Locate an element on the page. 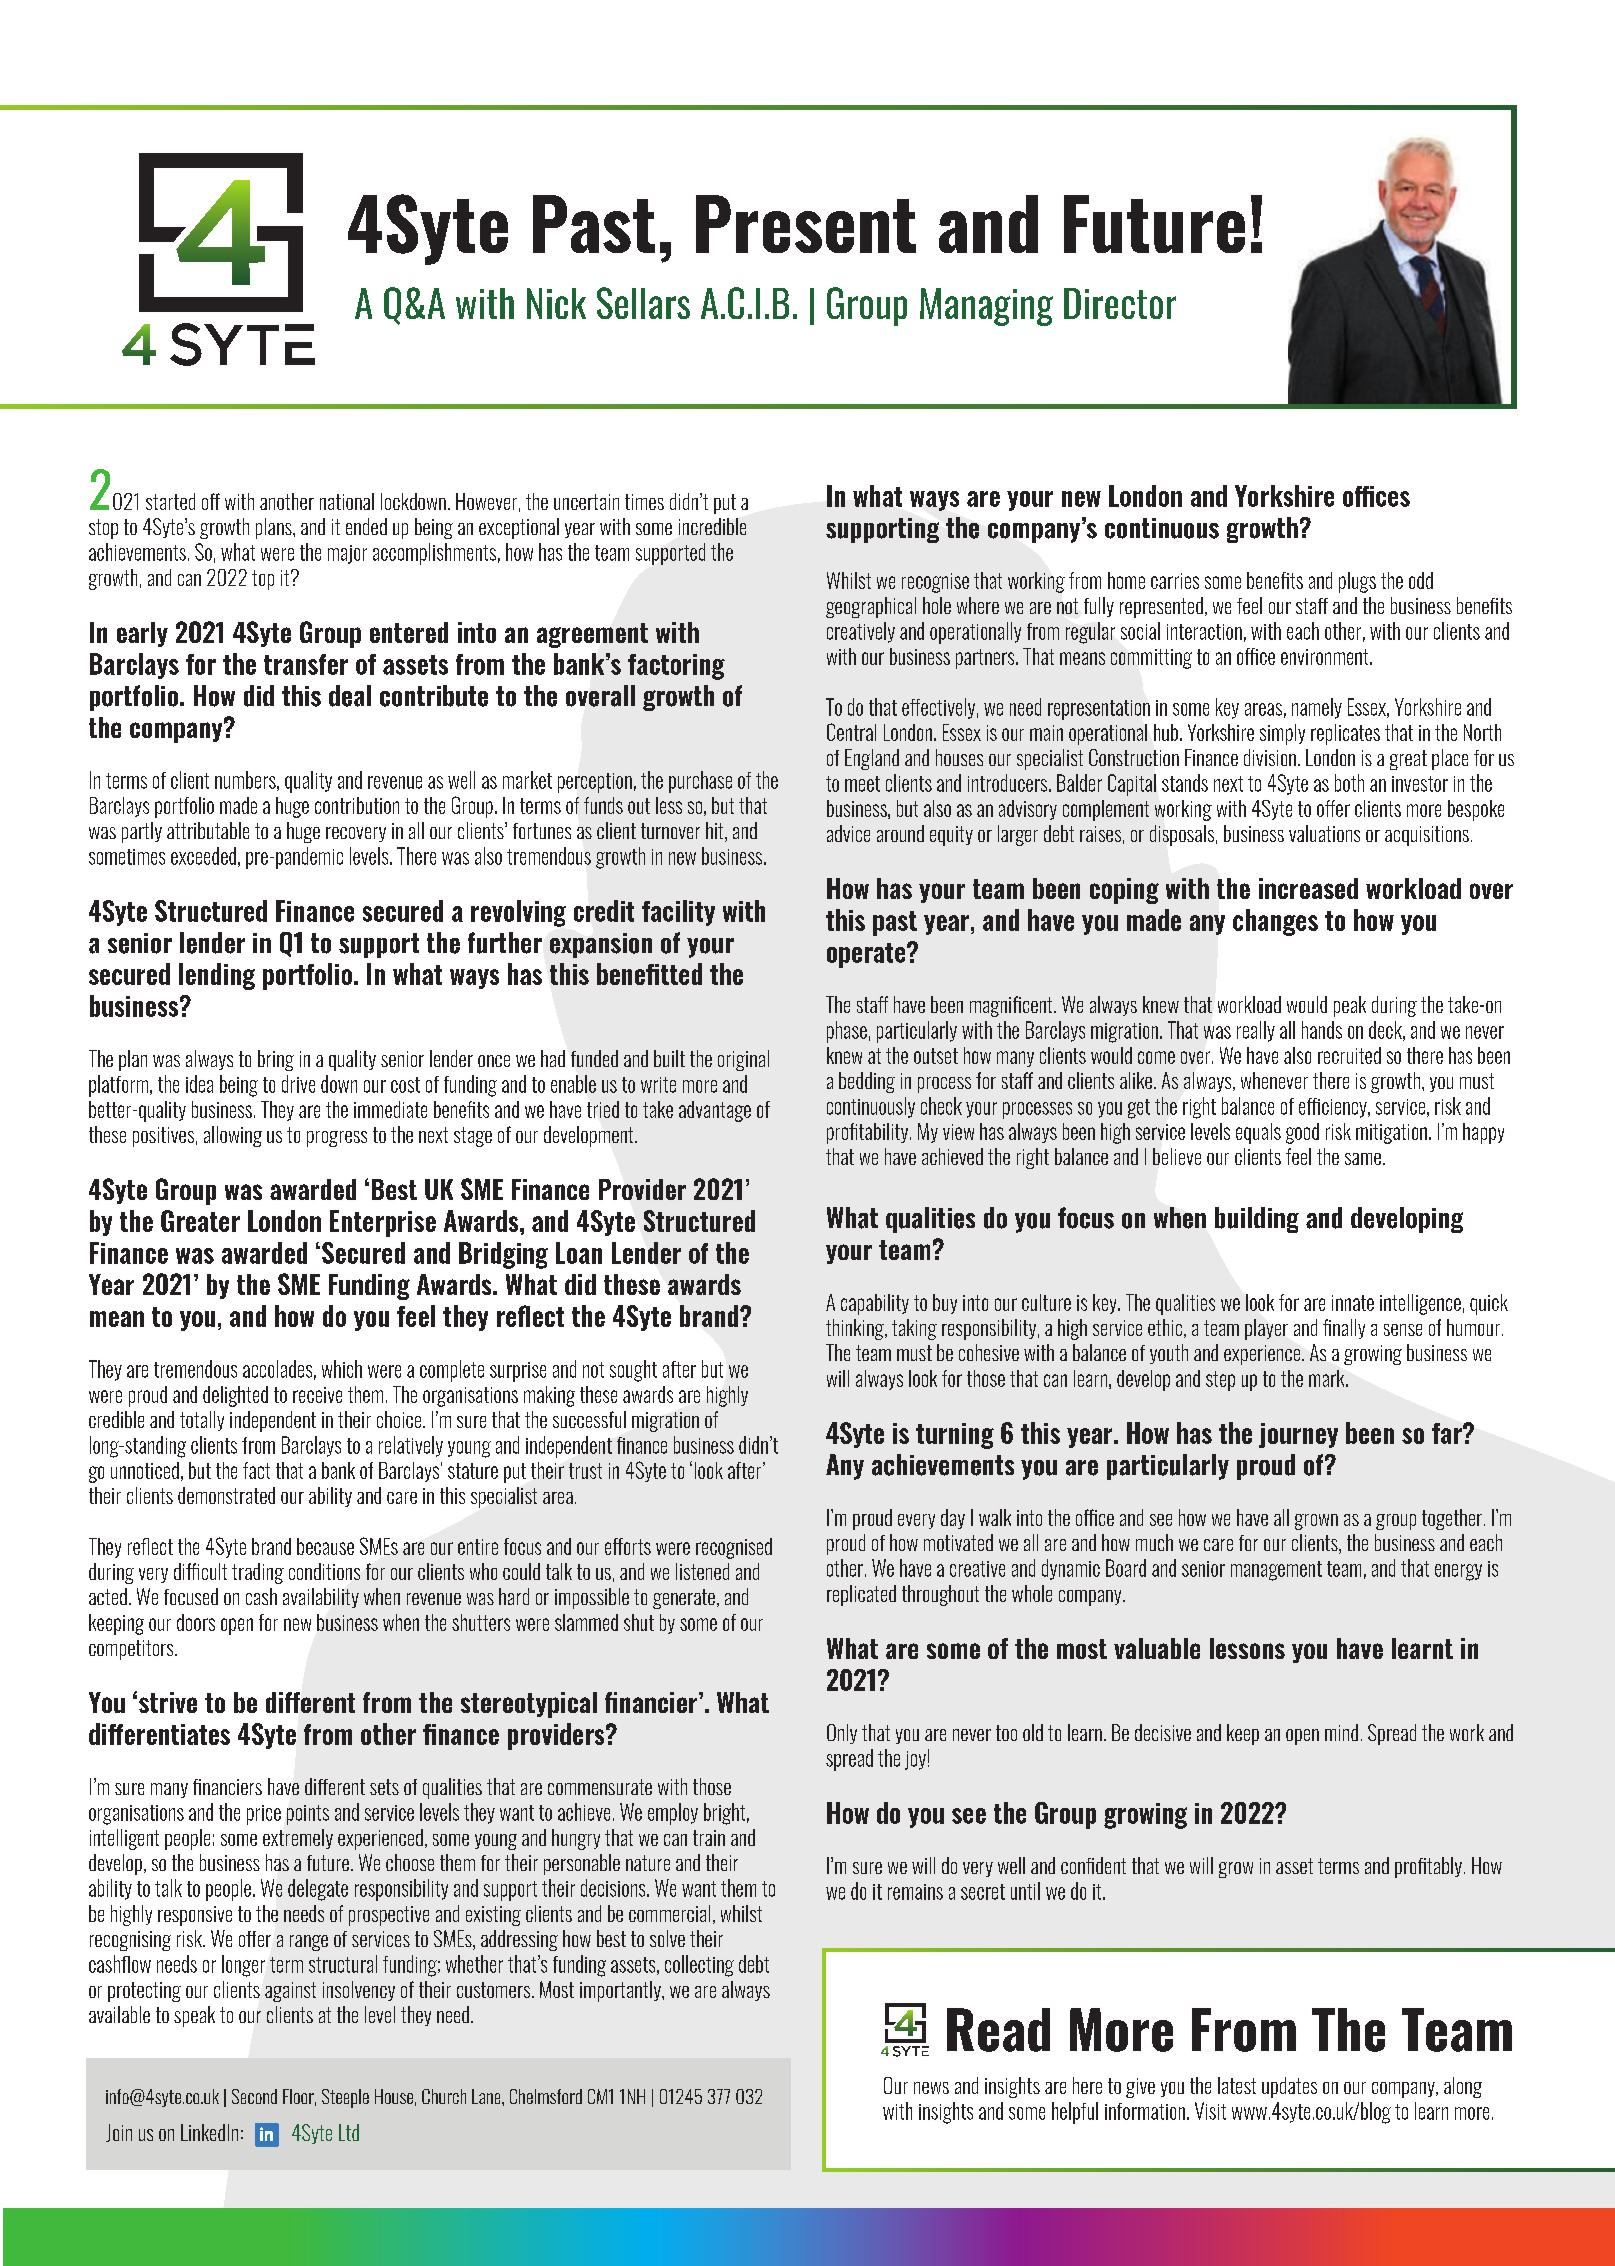  changes is located at coordinates (1275, 922).
